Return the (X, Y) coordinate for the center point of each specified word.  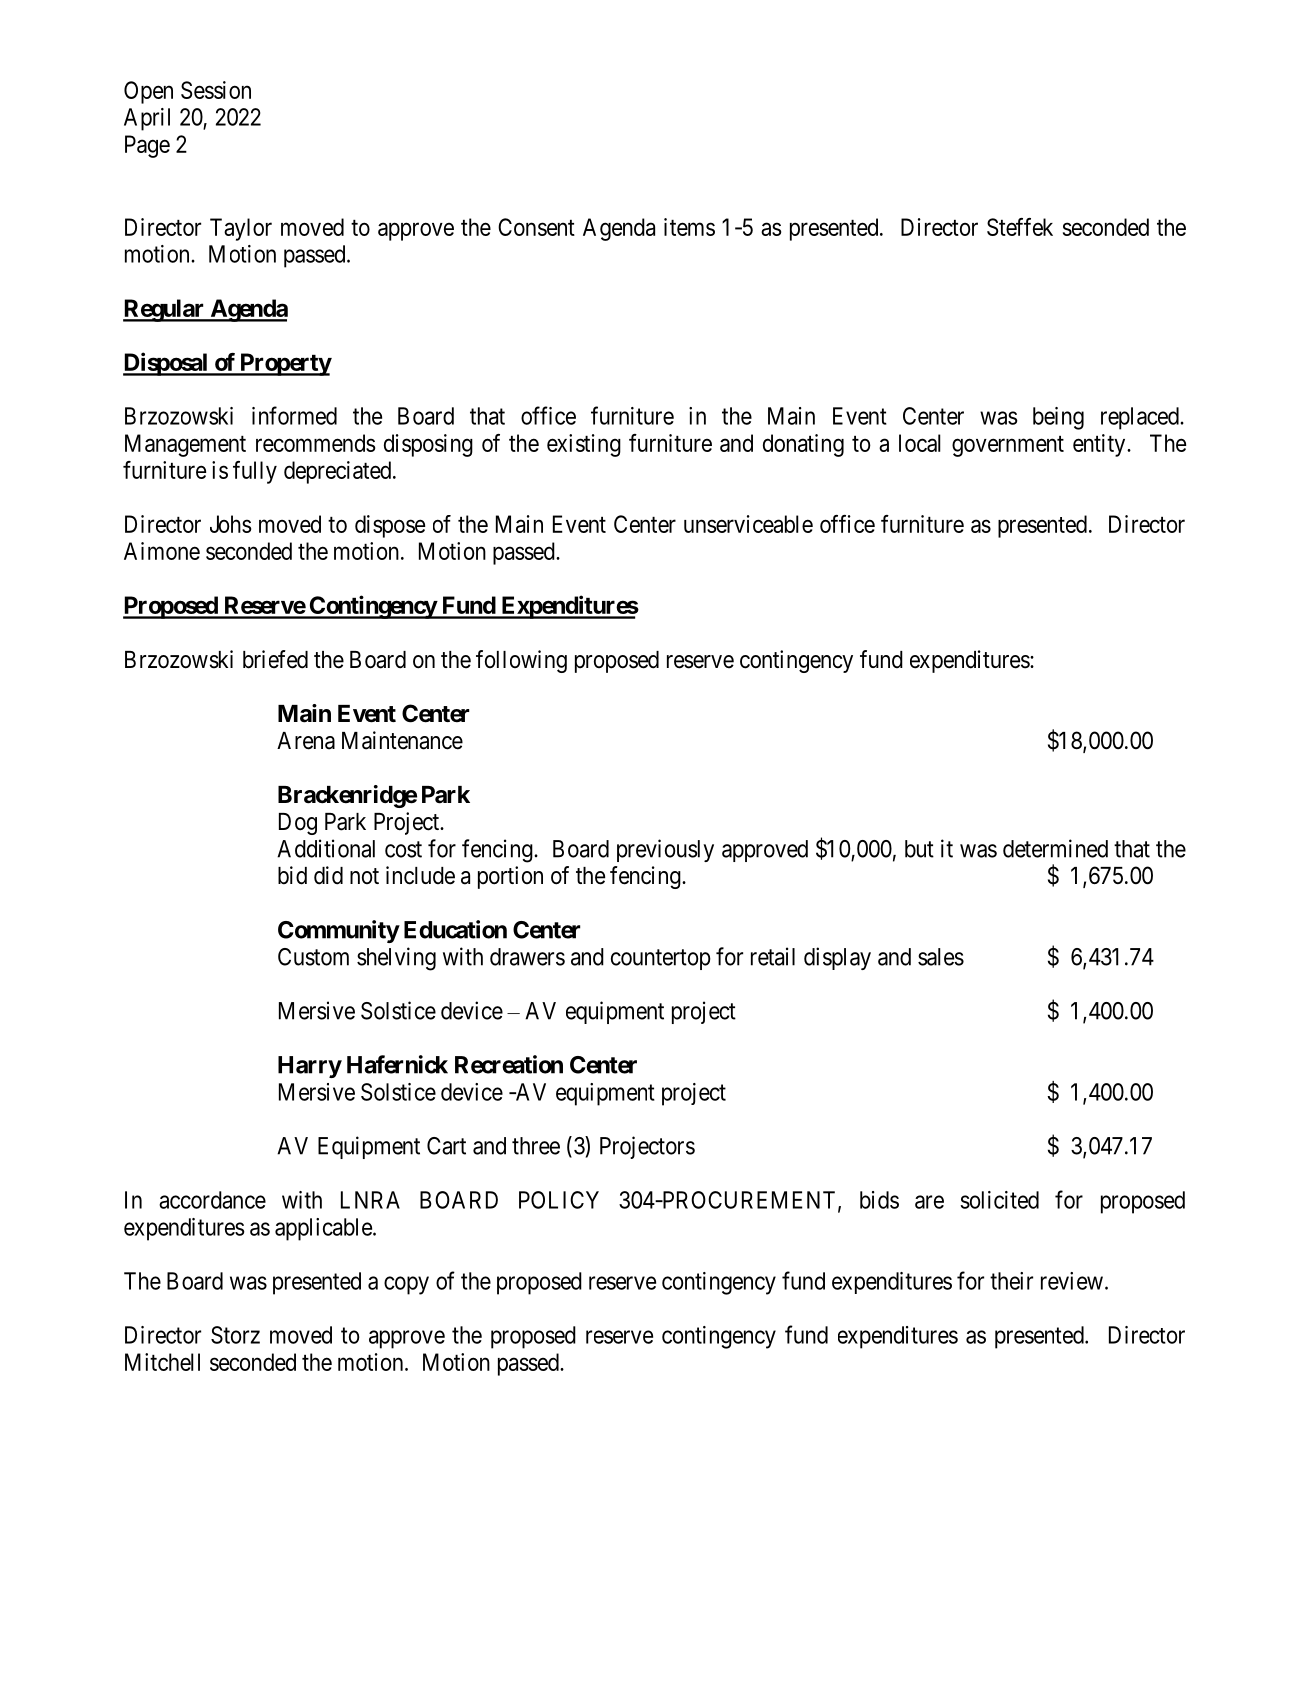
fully (255, 472)
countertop (661, 959)
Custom (313, 957)
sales (941, 957)
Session (216, 90)
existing (584, 445)
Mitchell (162, 1362)
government (1008, 446)
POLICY (559, 1200)
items (689, 227)
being (1058, 418)
